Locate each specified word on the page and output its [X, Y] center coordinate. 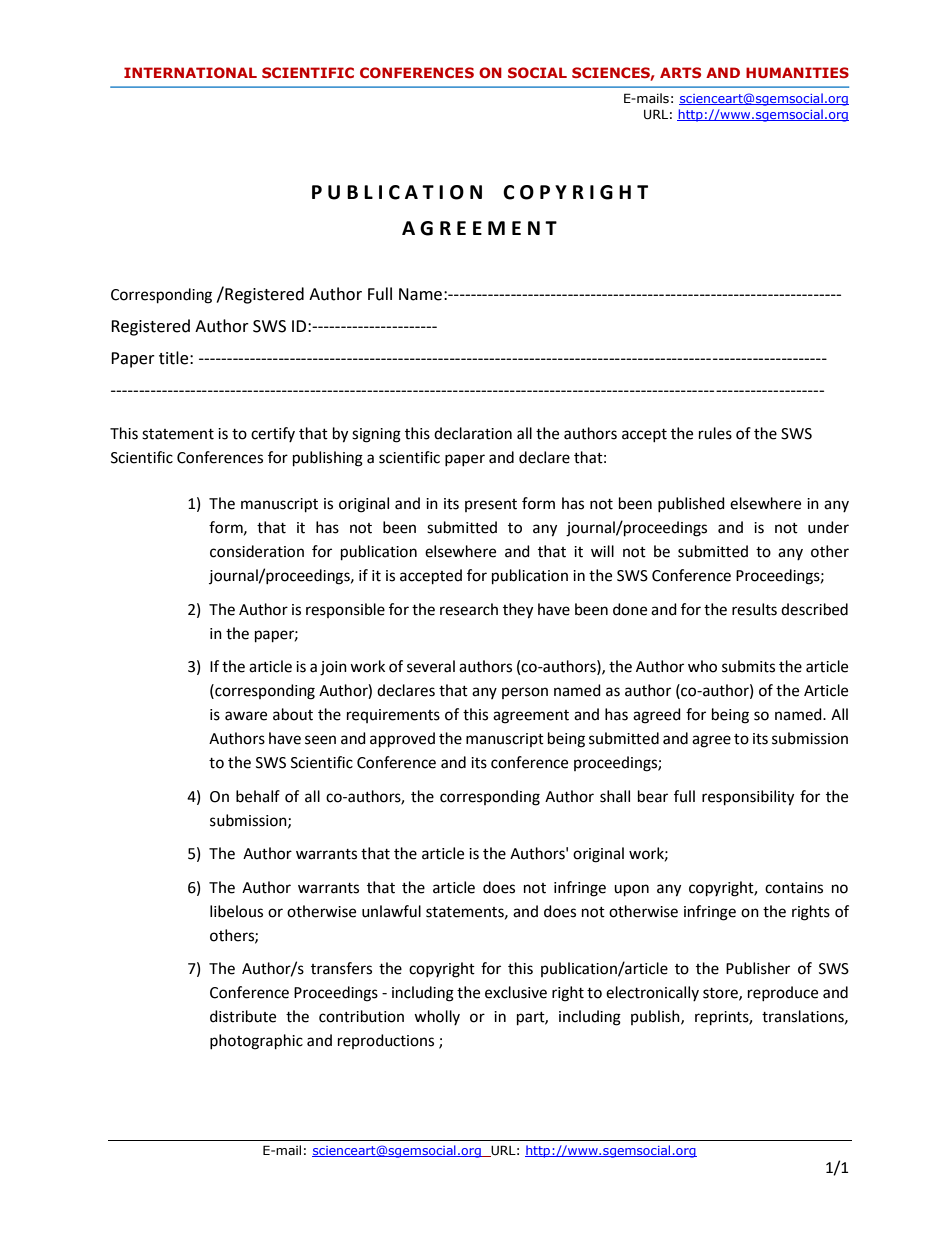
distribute [243, 1016]
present [491, 505]
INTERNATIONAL [190, 72]
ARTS [680, 72]
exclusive [516, 992]
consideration [257, 551]
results [754, 609]
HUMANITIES [797, 72]
